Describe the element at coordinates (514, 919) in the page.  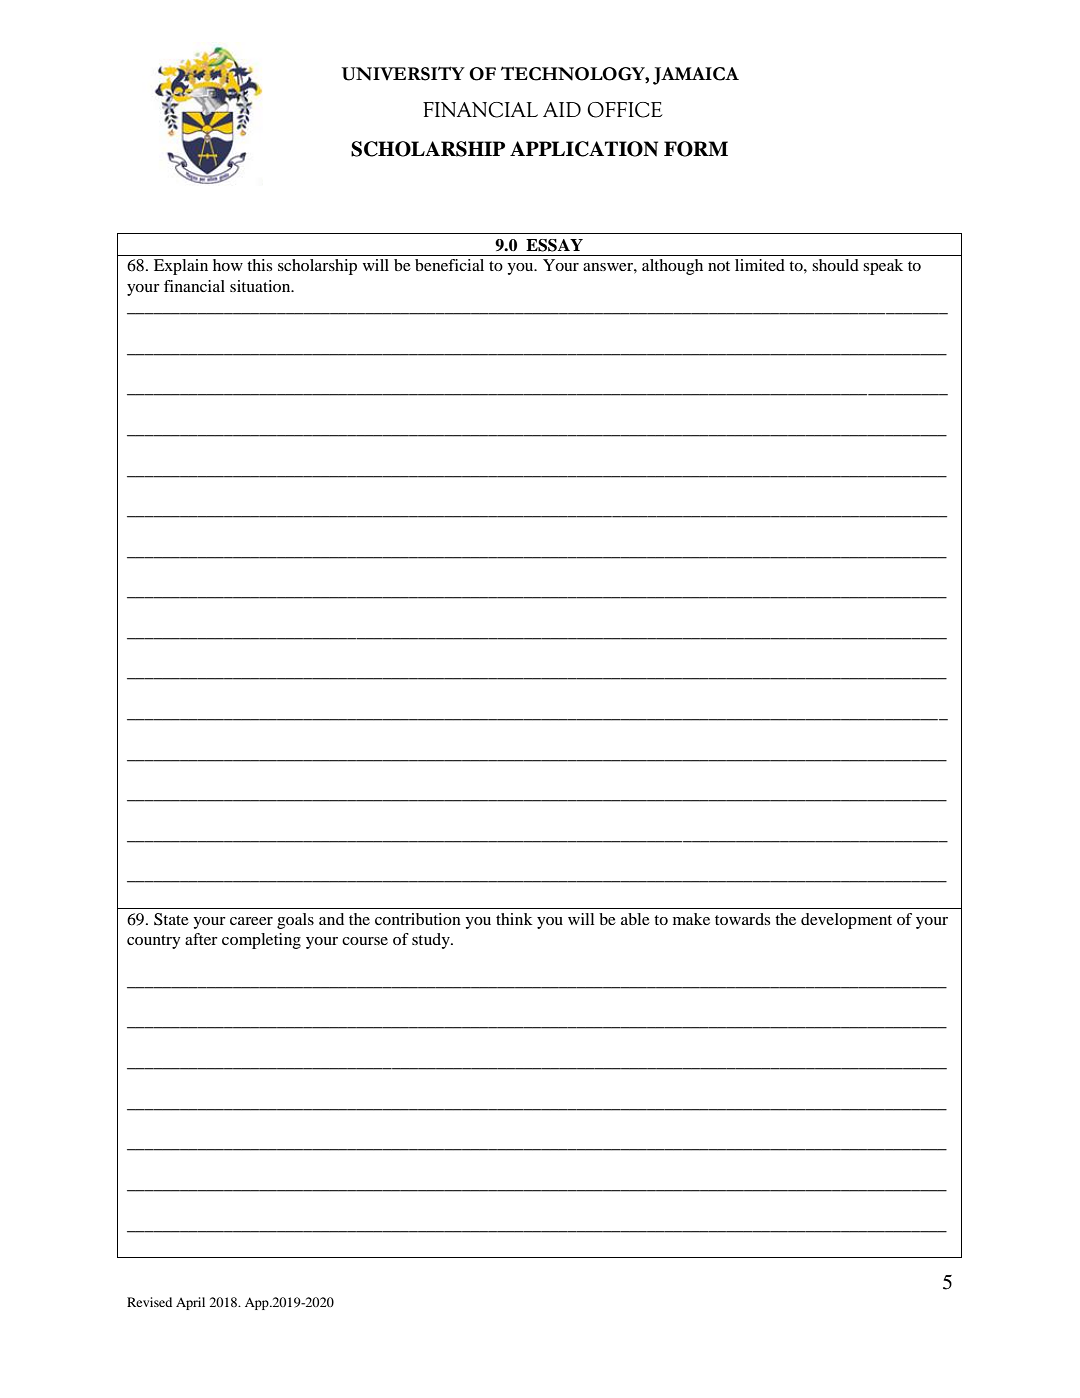
I see `think` at that location.
